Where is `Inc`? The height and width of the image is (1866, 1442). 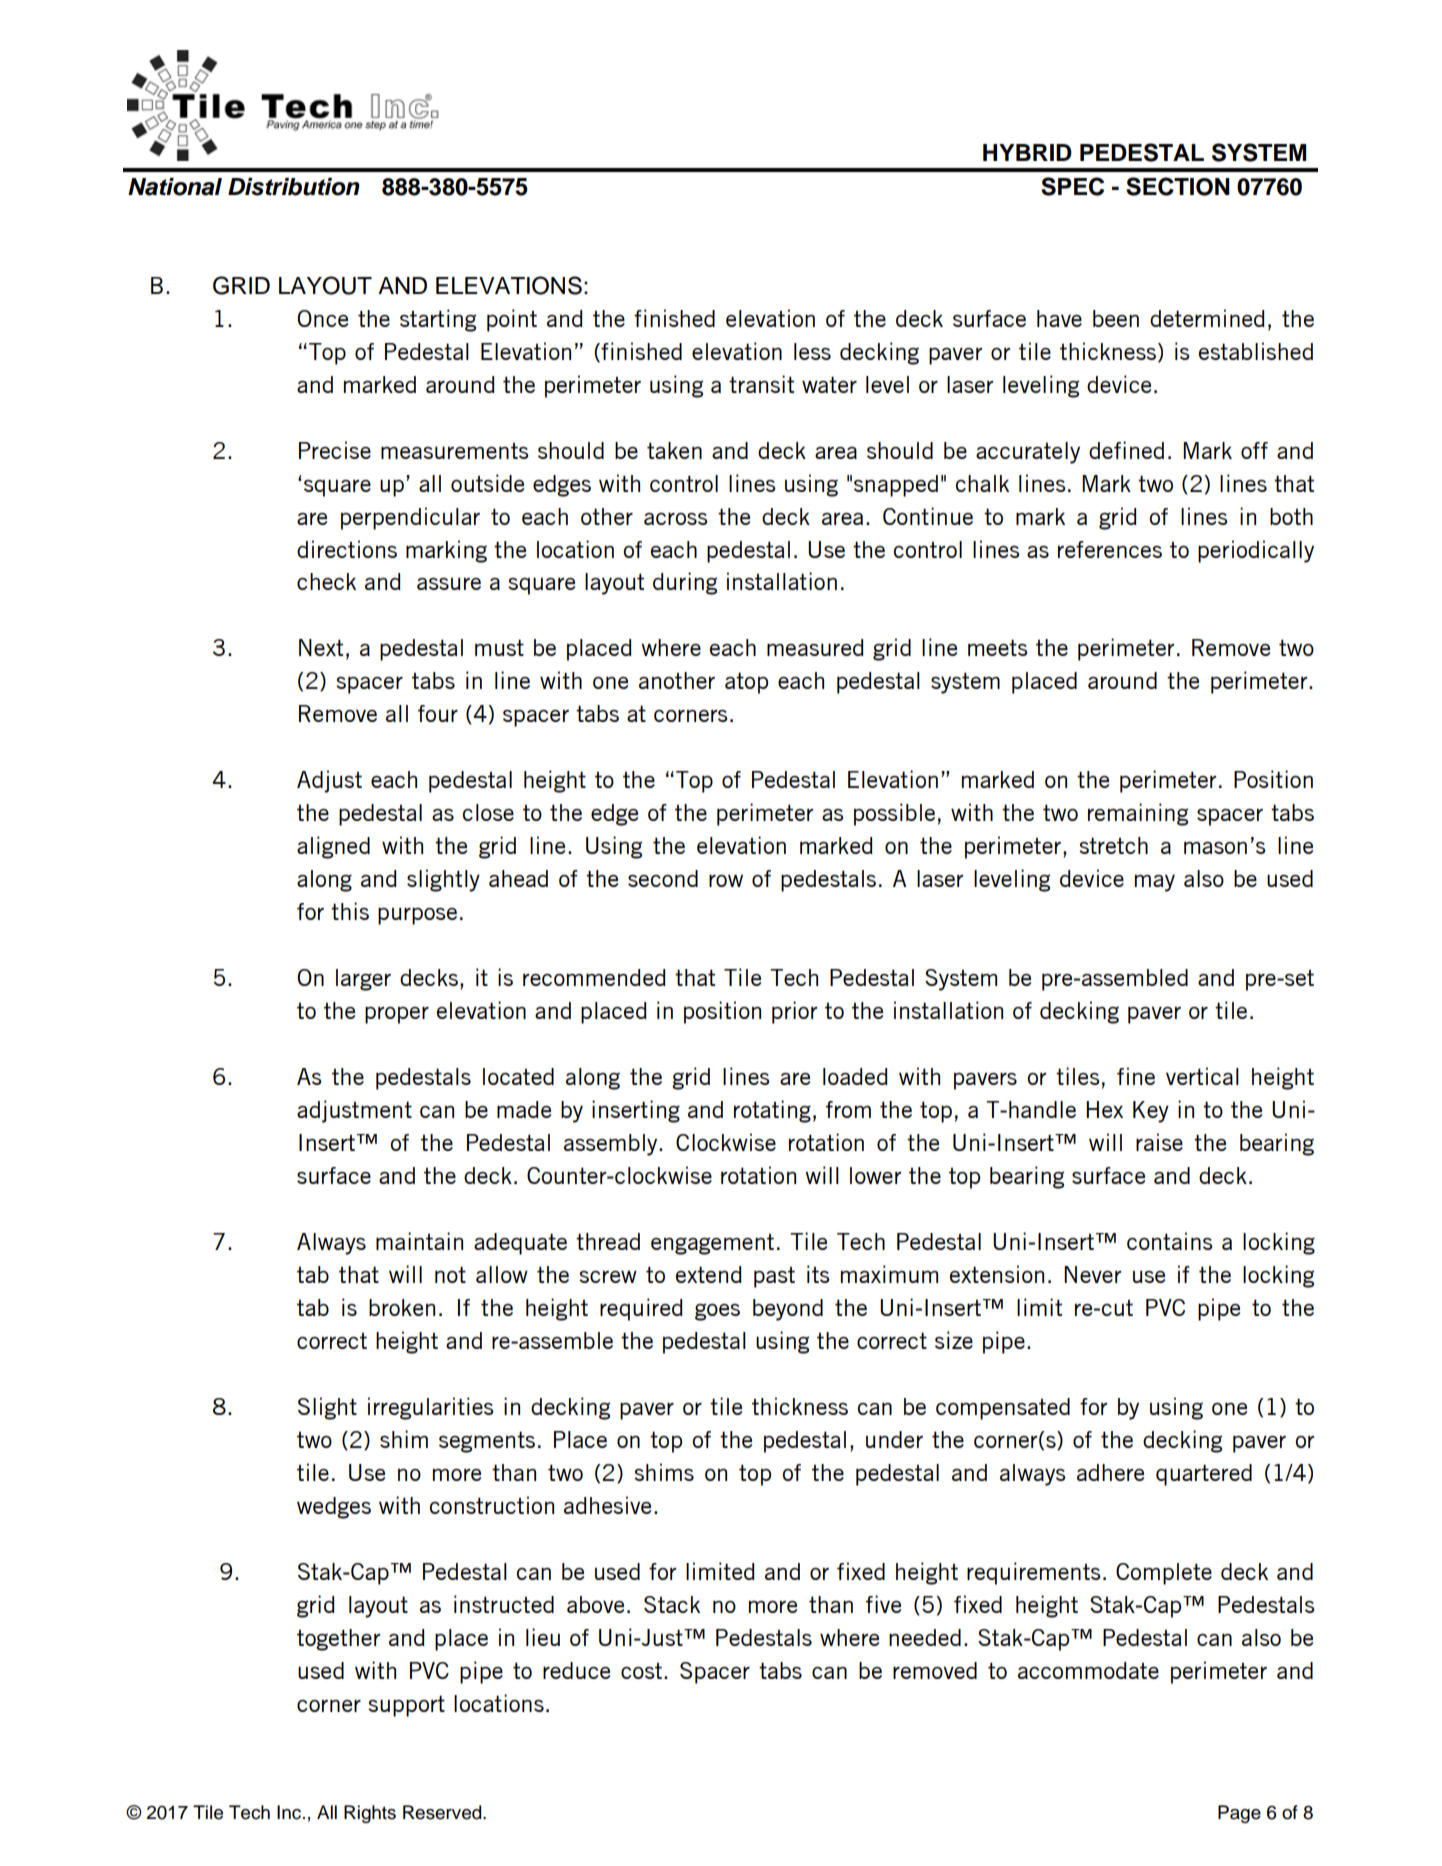
Inc is located at coordinates (290, 1812).
